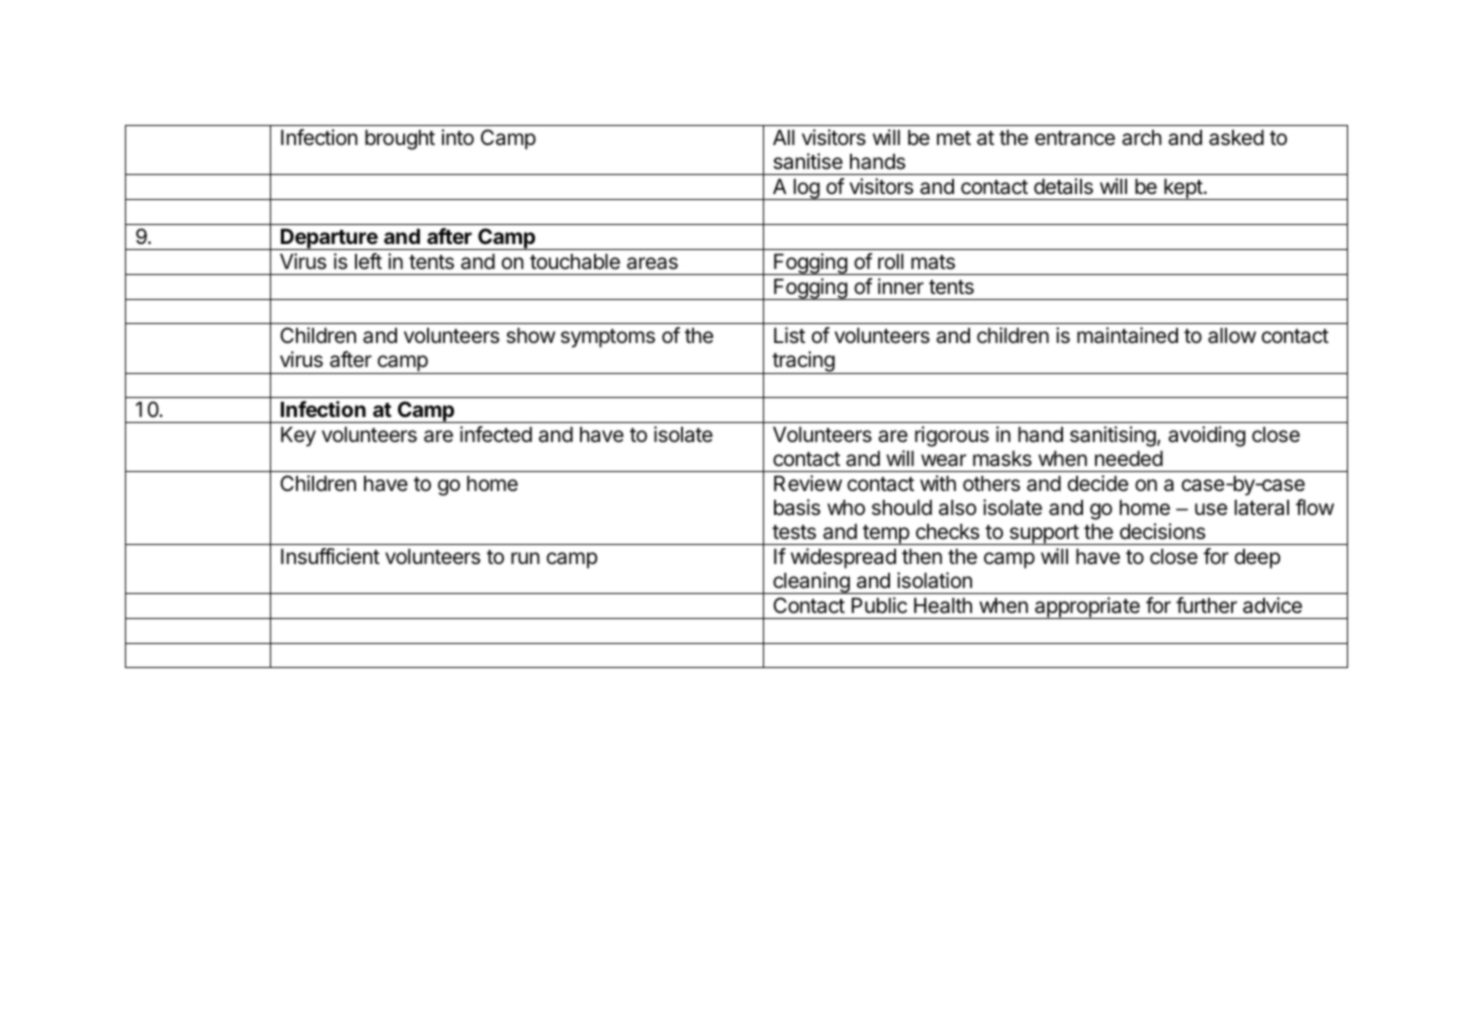 Image resolution: width=1465 pixels, height=1036 pixels. What do you see at coordinates (1098, 483) in the page?
I see `decide` at bounding box center [1098, 483].
